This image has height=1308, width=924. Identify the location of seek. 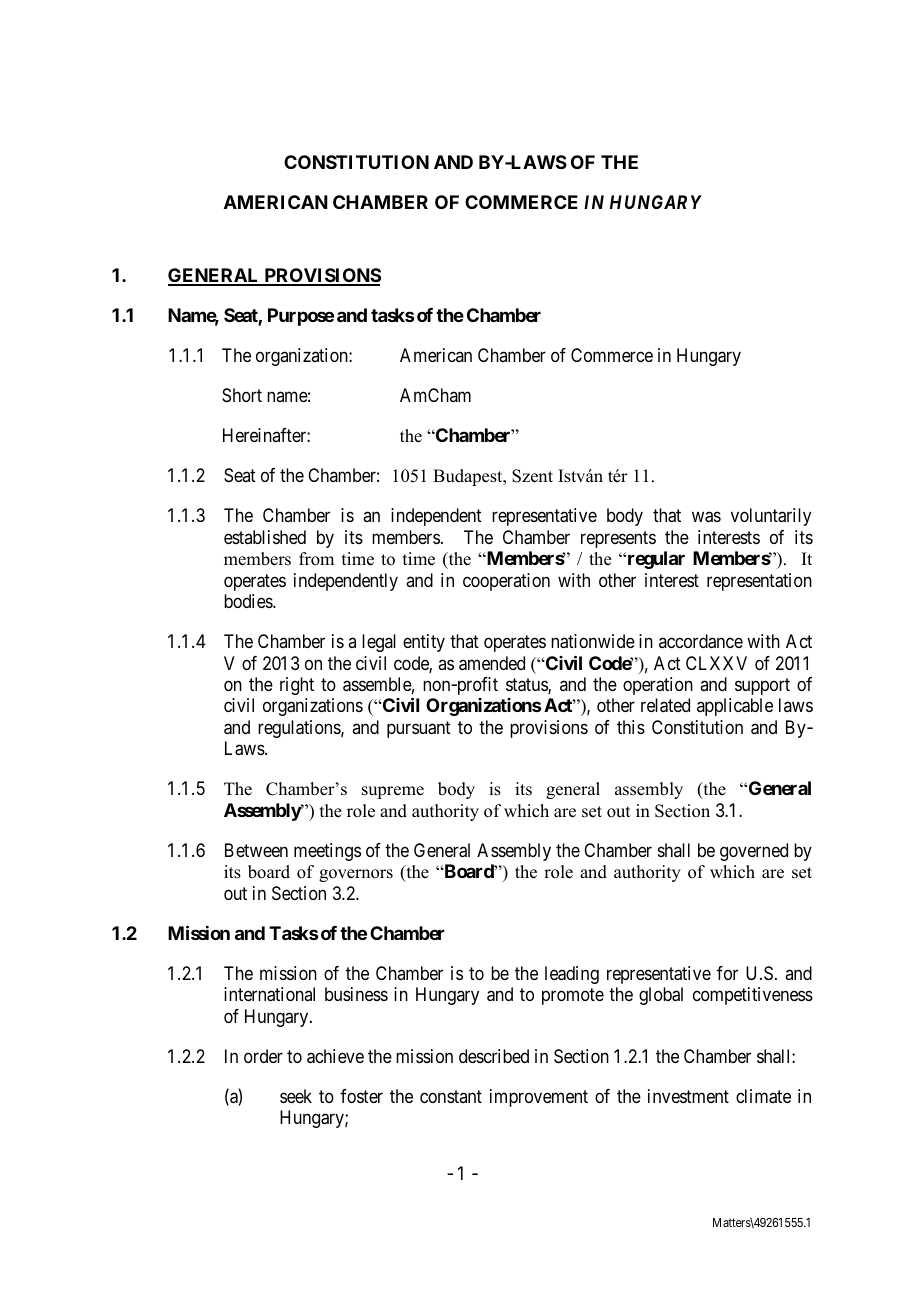
(296, 1096).
